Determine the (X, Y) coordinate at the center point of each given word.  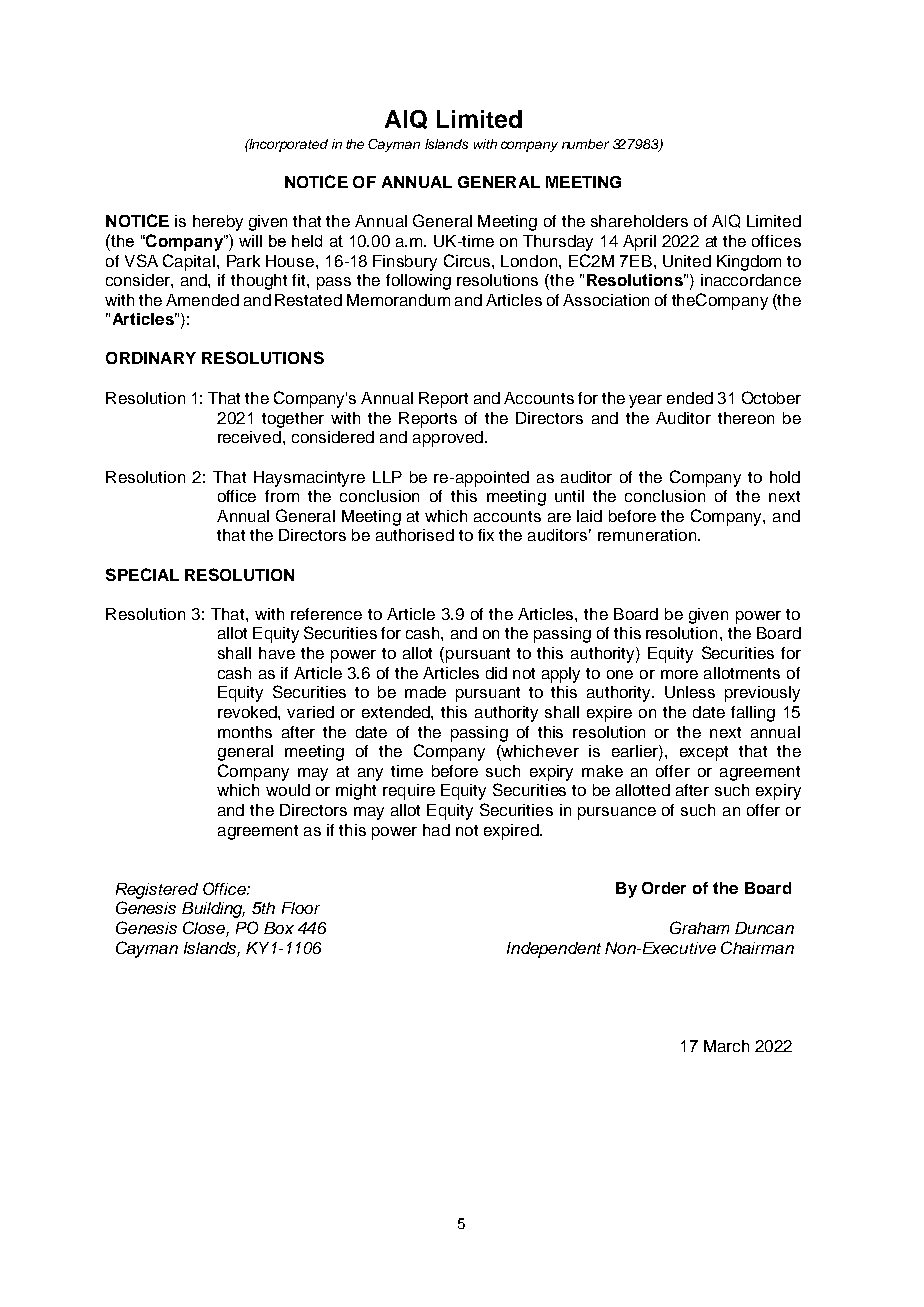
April (639, 243)
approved (448, 439)
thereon (746, 418)
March (726, 1046)
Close (205, 929)
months (245, 732)
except (704, 753)
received (249, 437)
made (425, 692)
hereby (218, 223)
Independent (554, 950)
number (585, 144)
